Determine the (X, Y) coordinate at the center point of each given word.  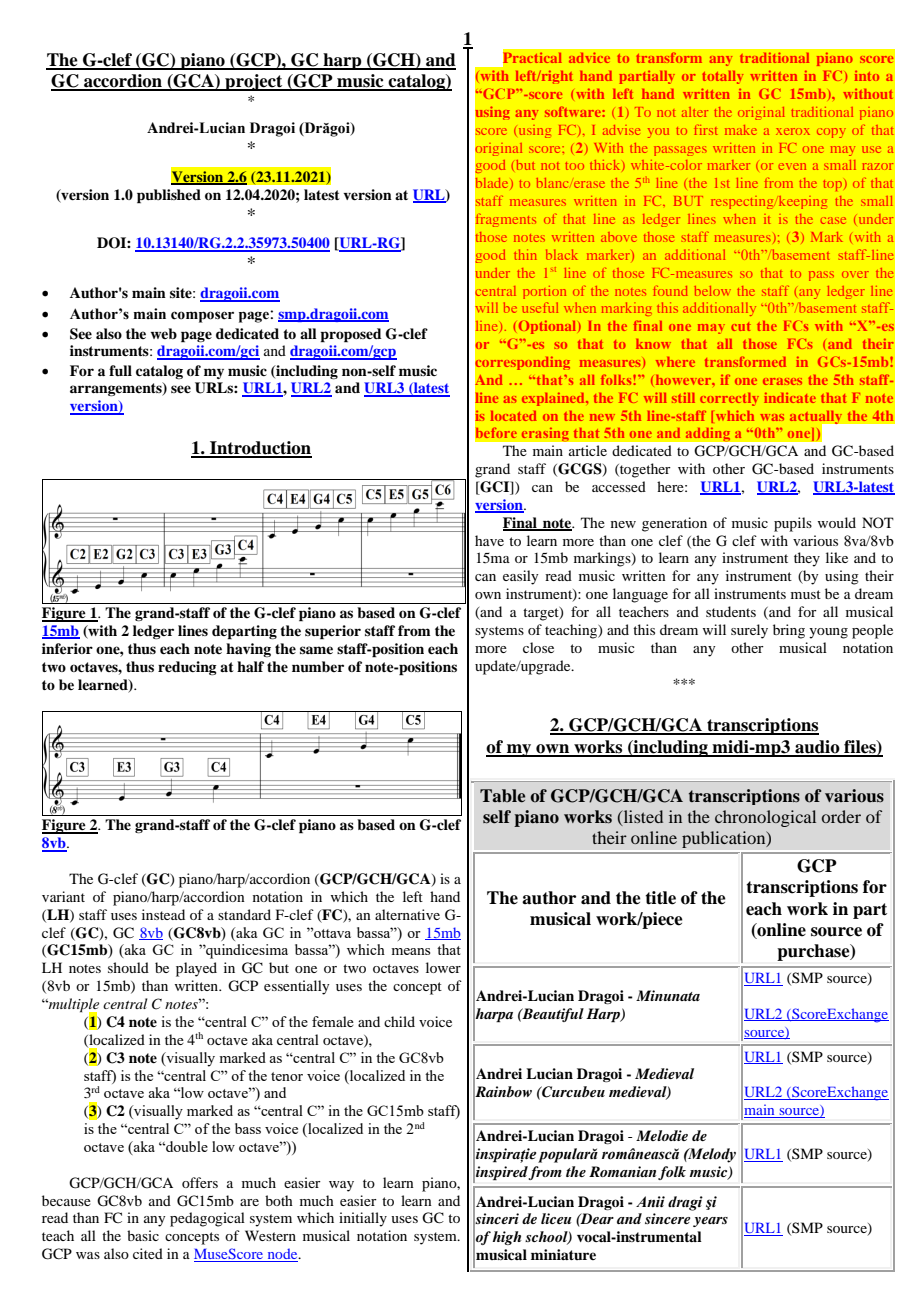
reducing (187, 668)
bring (789, 631)
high (506, 1238)
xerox (793, 131)
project (254, 82)
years (710, 1222)
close (538, 647)
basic (143, 1235)
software (574, 111)
